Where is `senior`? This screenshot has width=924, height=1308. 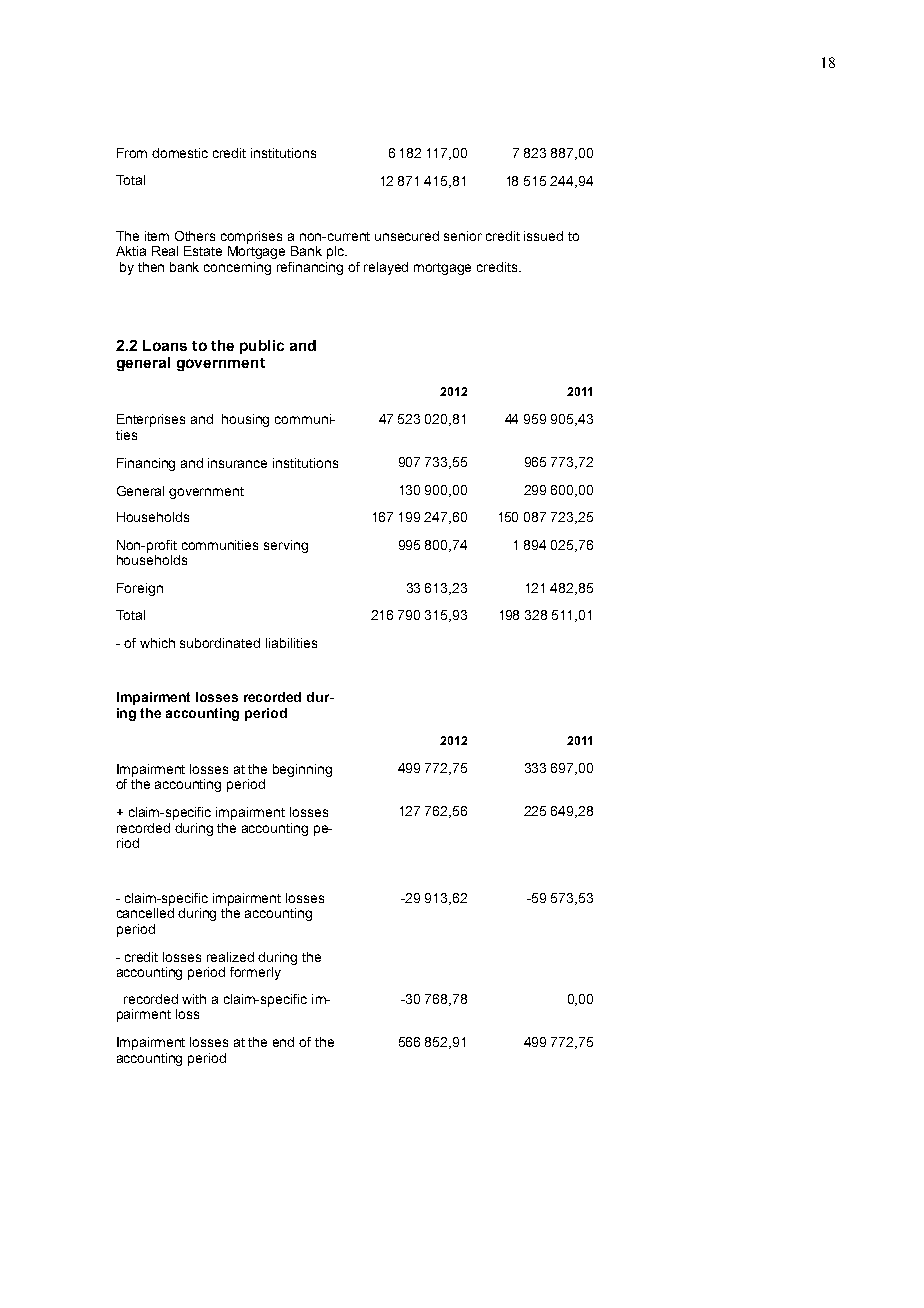 senior is located at coordinates (463, 236).
